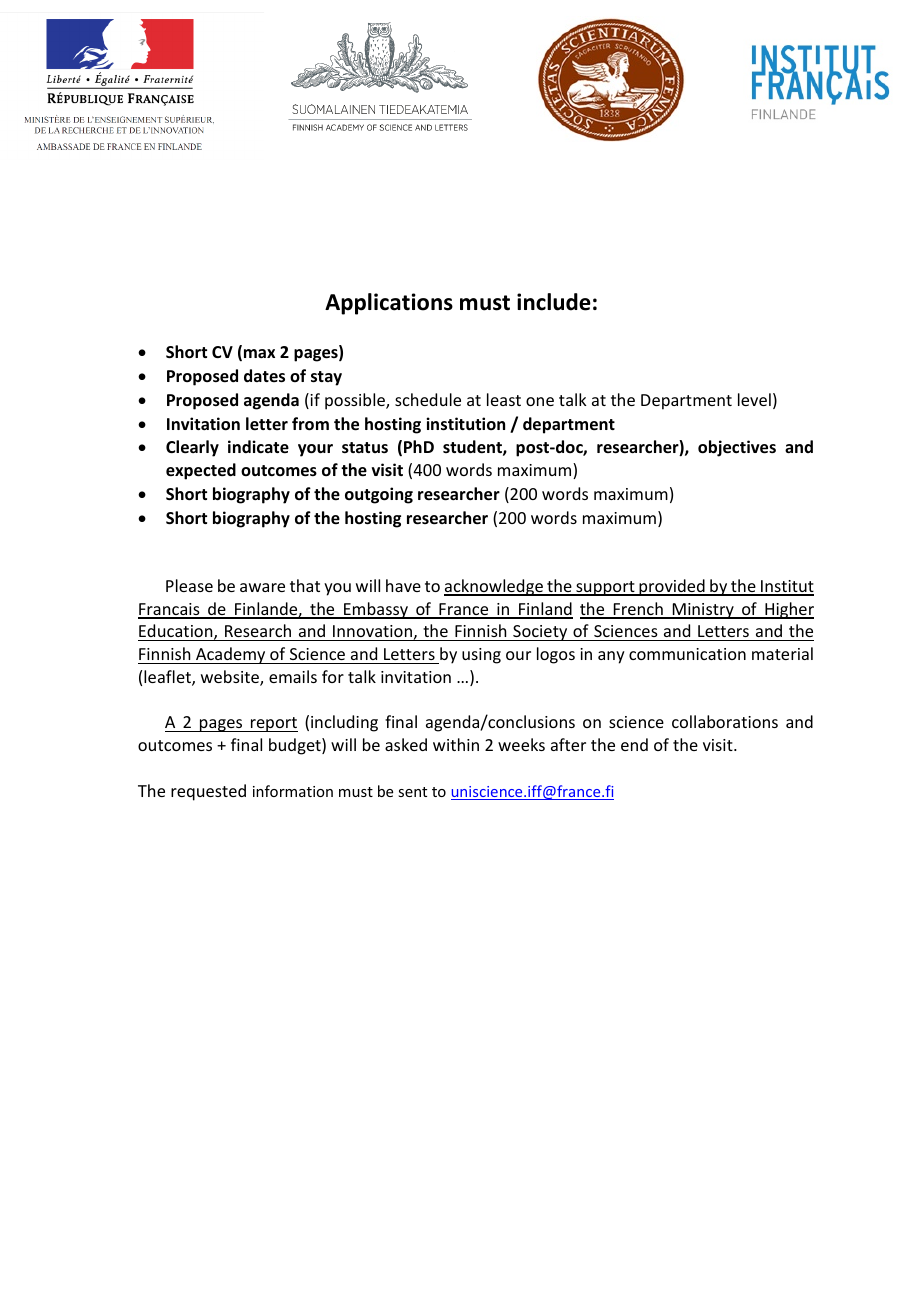  What do you see at coordinates (687, 654) in the screenshot?
I see `communication` at bounding box center [687, 654].
